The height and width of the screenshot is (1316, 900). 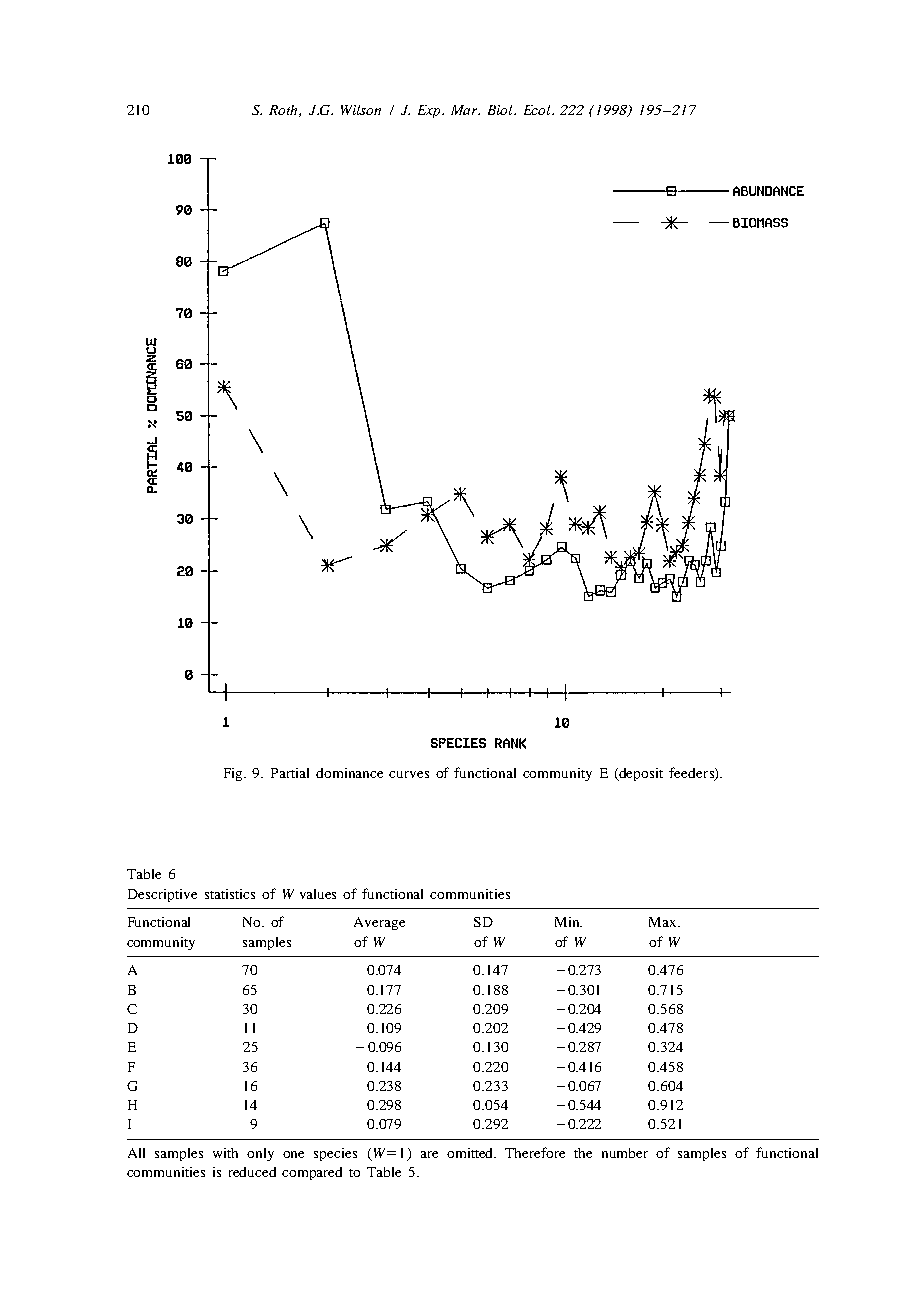 I want to click on reduced, so click(x=252, y=1172).
